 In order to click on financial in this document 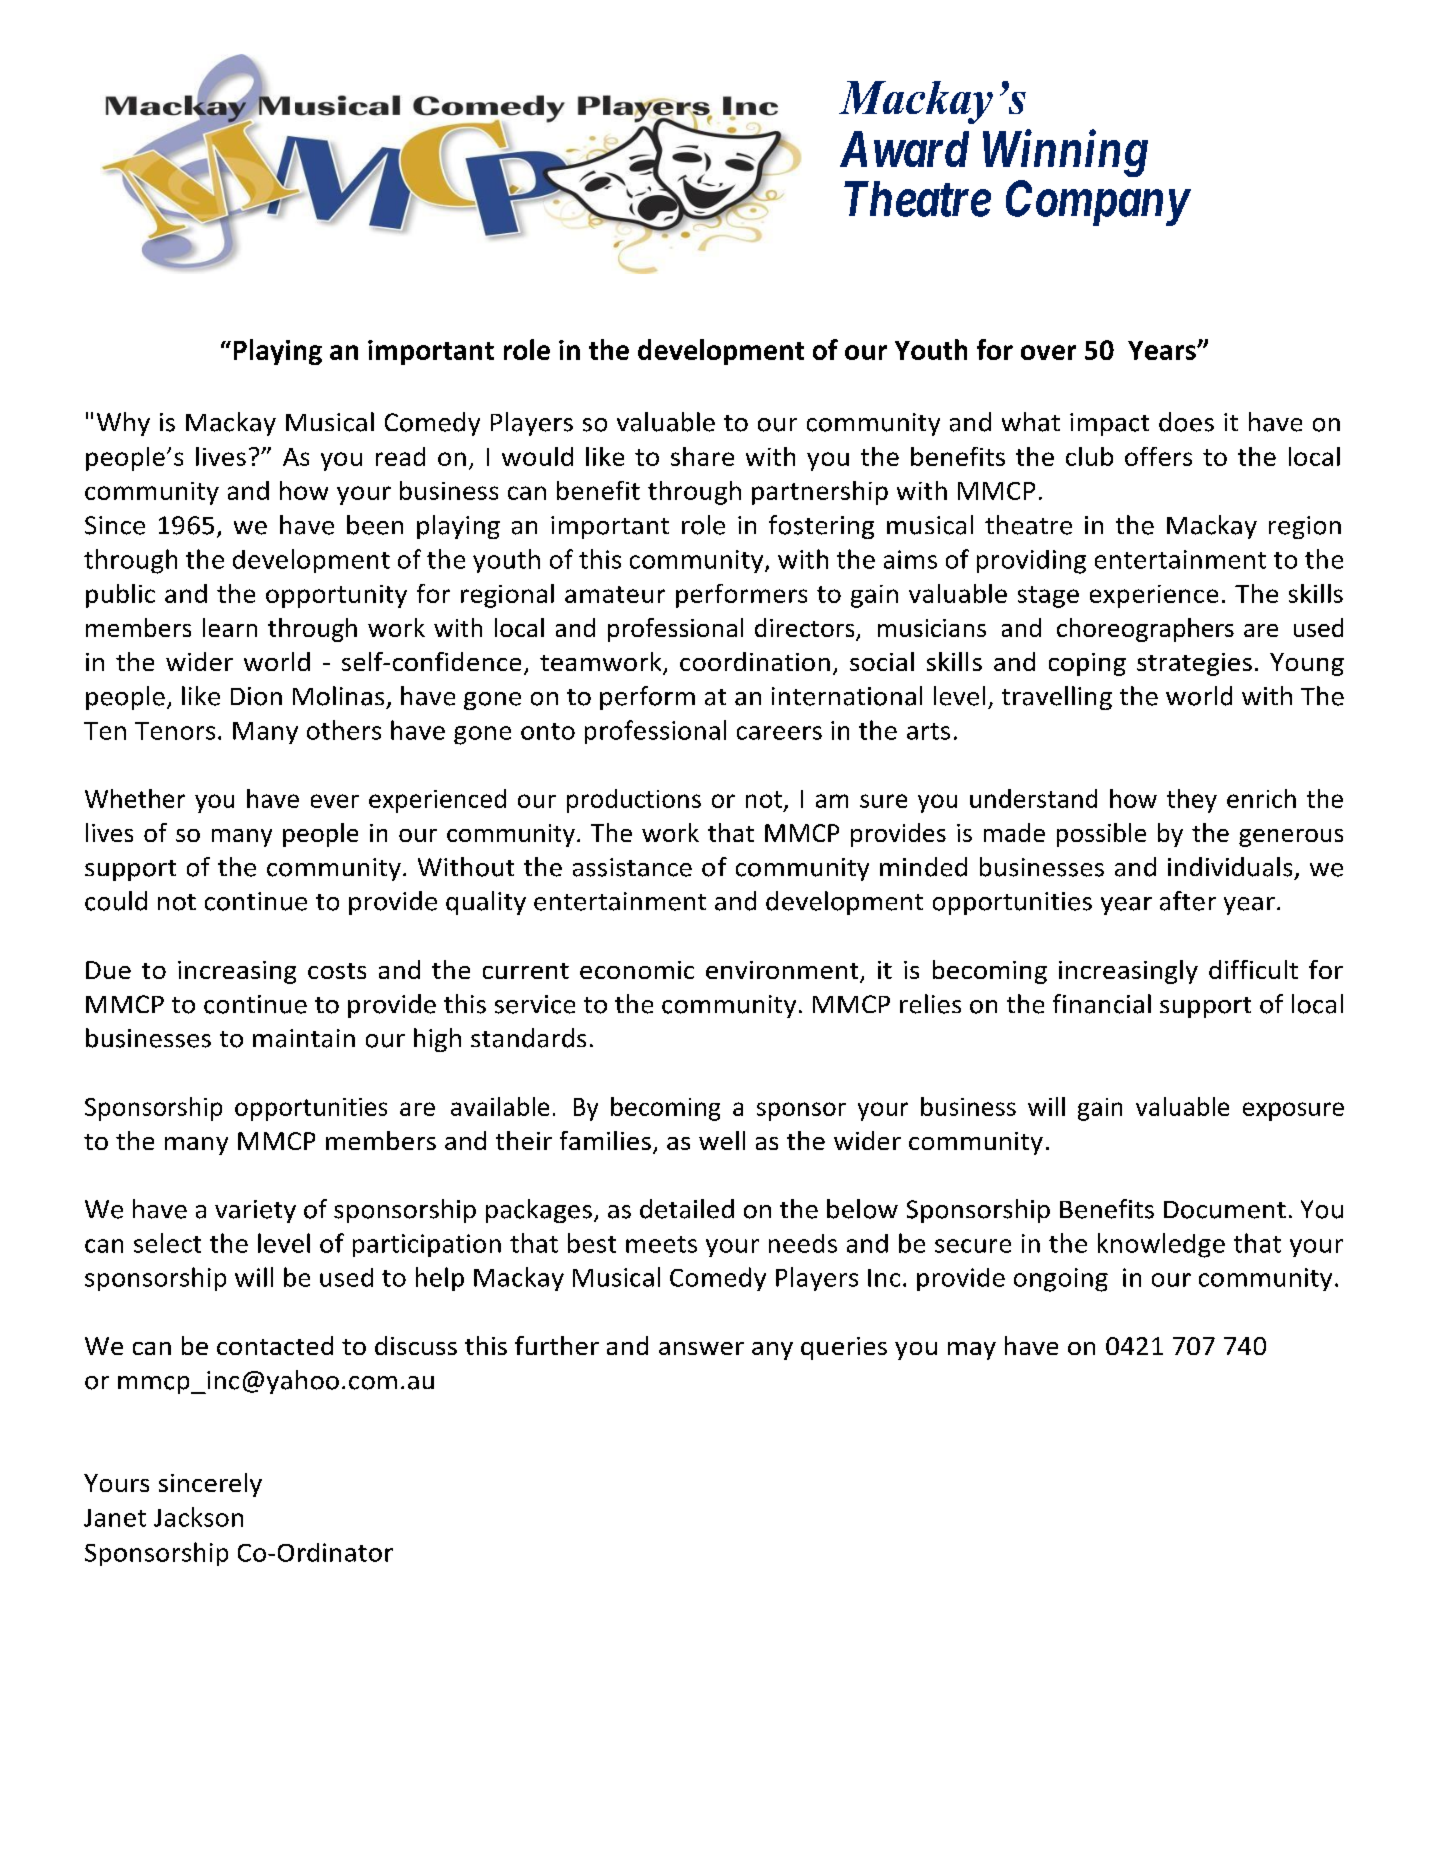, I will do `click(1102, 1004)`.
